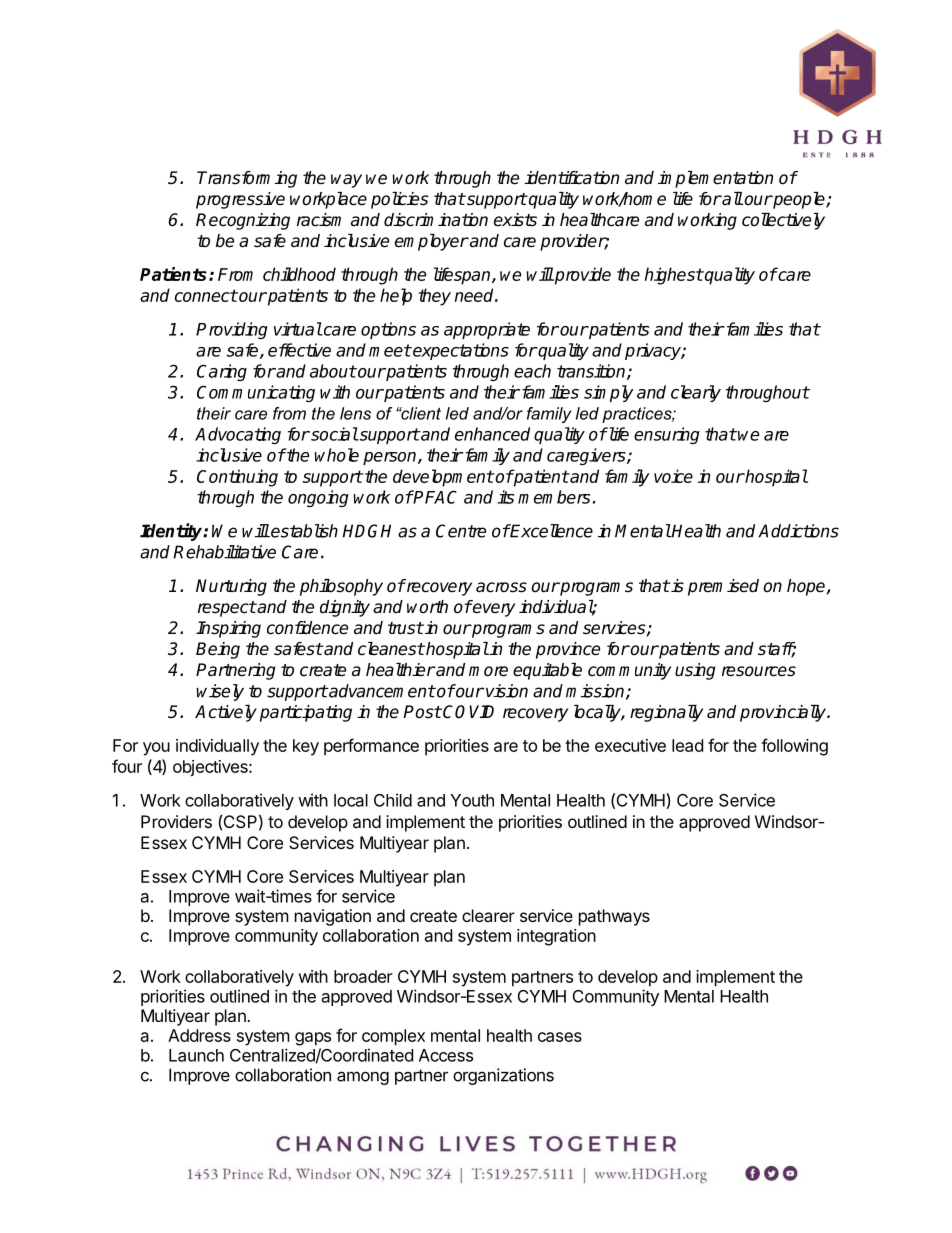  What do you see at coordinates (783, 221) in the image?
I see `collectively` at bounding box center [783, 221].
